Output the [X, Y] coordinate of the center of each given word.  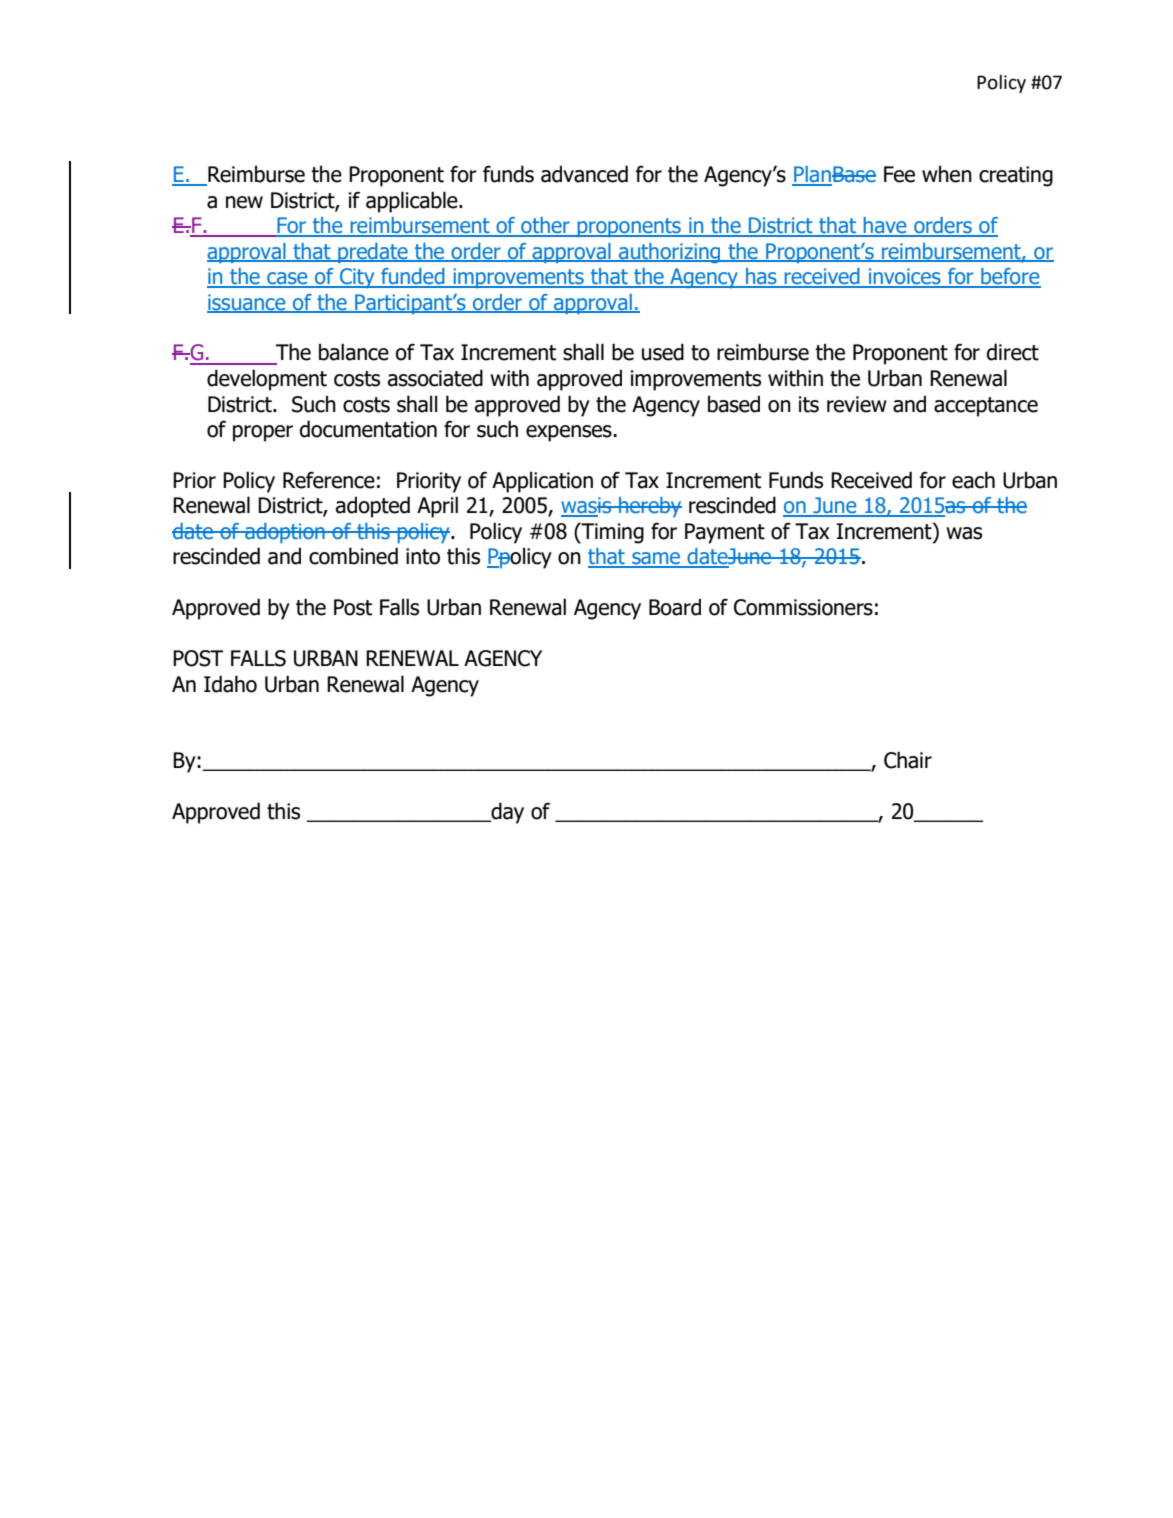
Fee [899, 174]
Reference [329, 480]
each [973, 480]
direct [1013, 352]
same [656, 559]
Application [542, 482]
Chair [908, 760]
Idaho [230, 684]
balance [354, 352]
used [663, 352]
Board [675, 607]
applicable [413, 202]
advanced [584, 174]
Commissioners [803, 607]
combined [353, 556]
